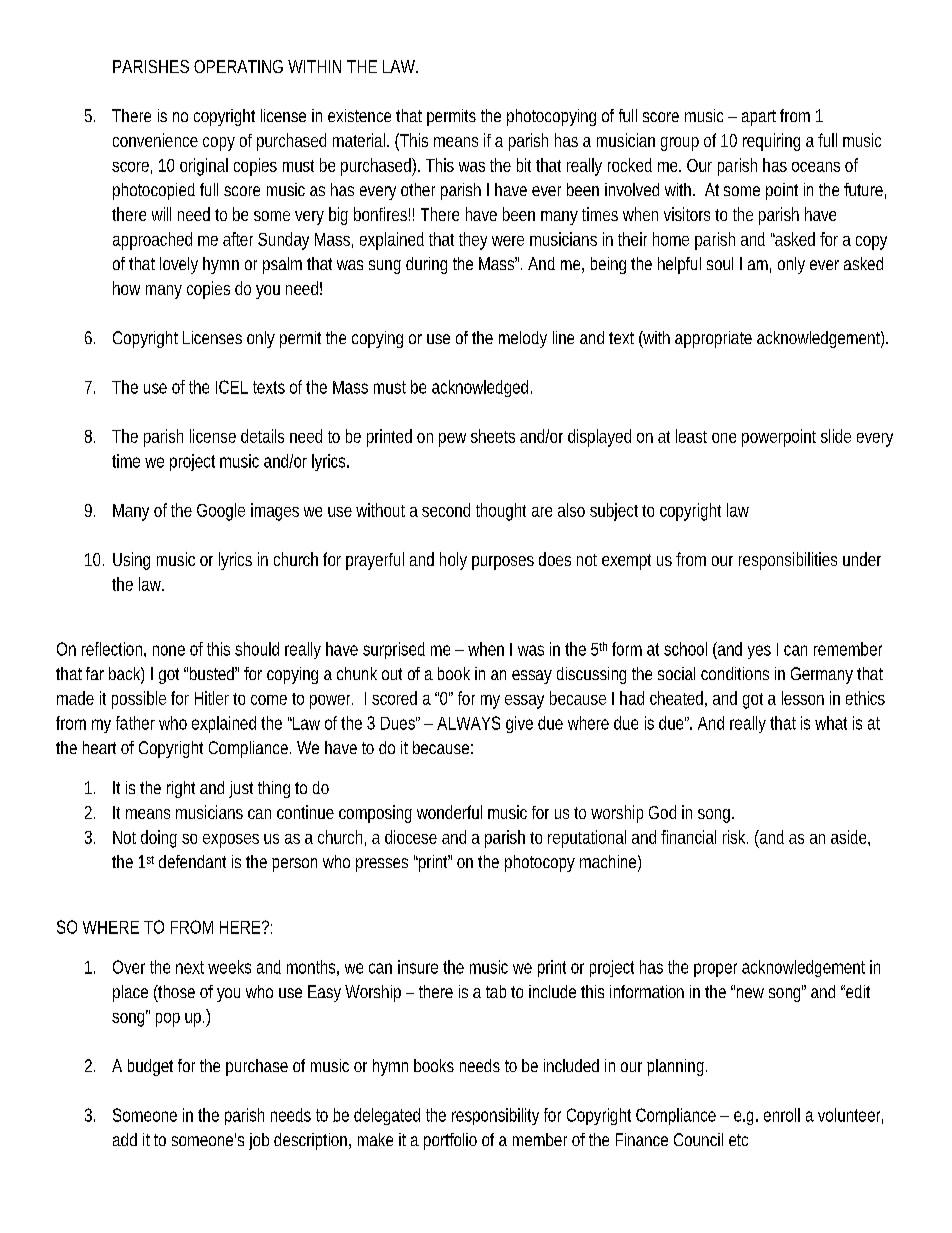 This screenshot has width=952, height=1233. I want to click on wonderful, so click(449, 812).
